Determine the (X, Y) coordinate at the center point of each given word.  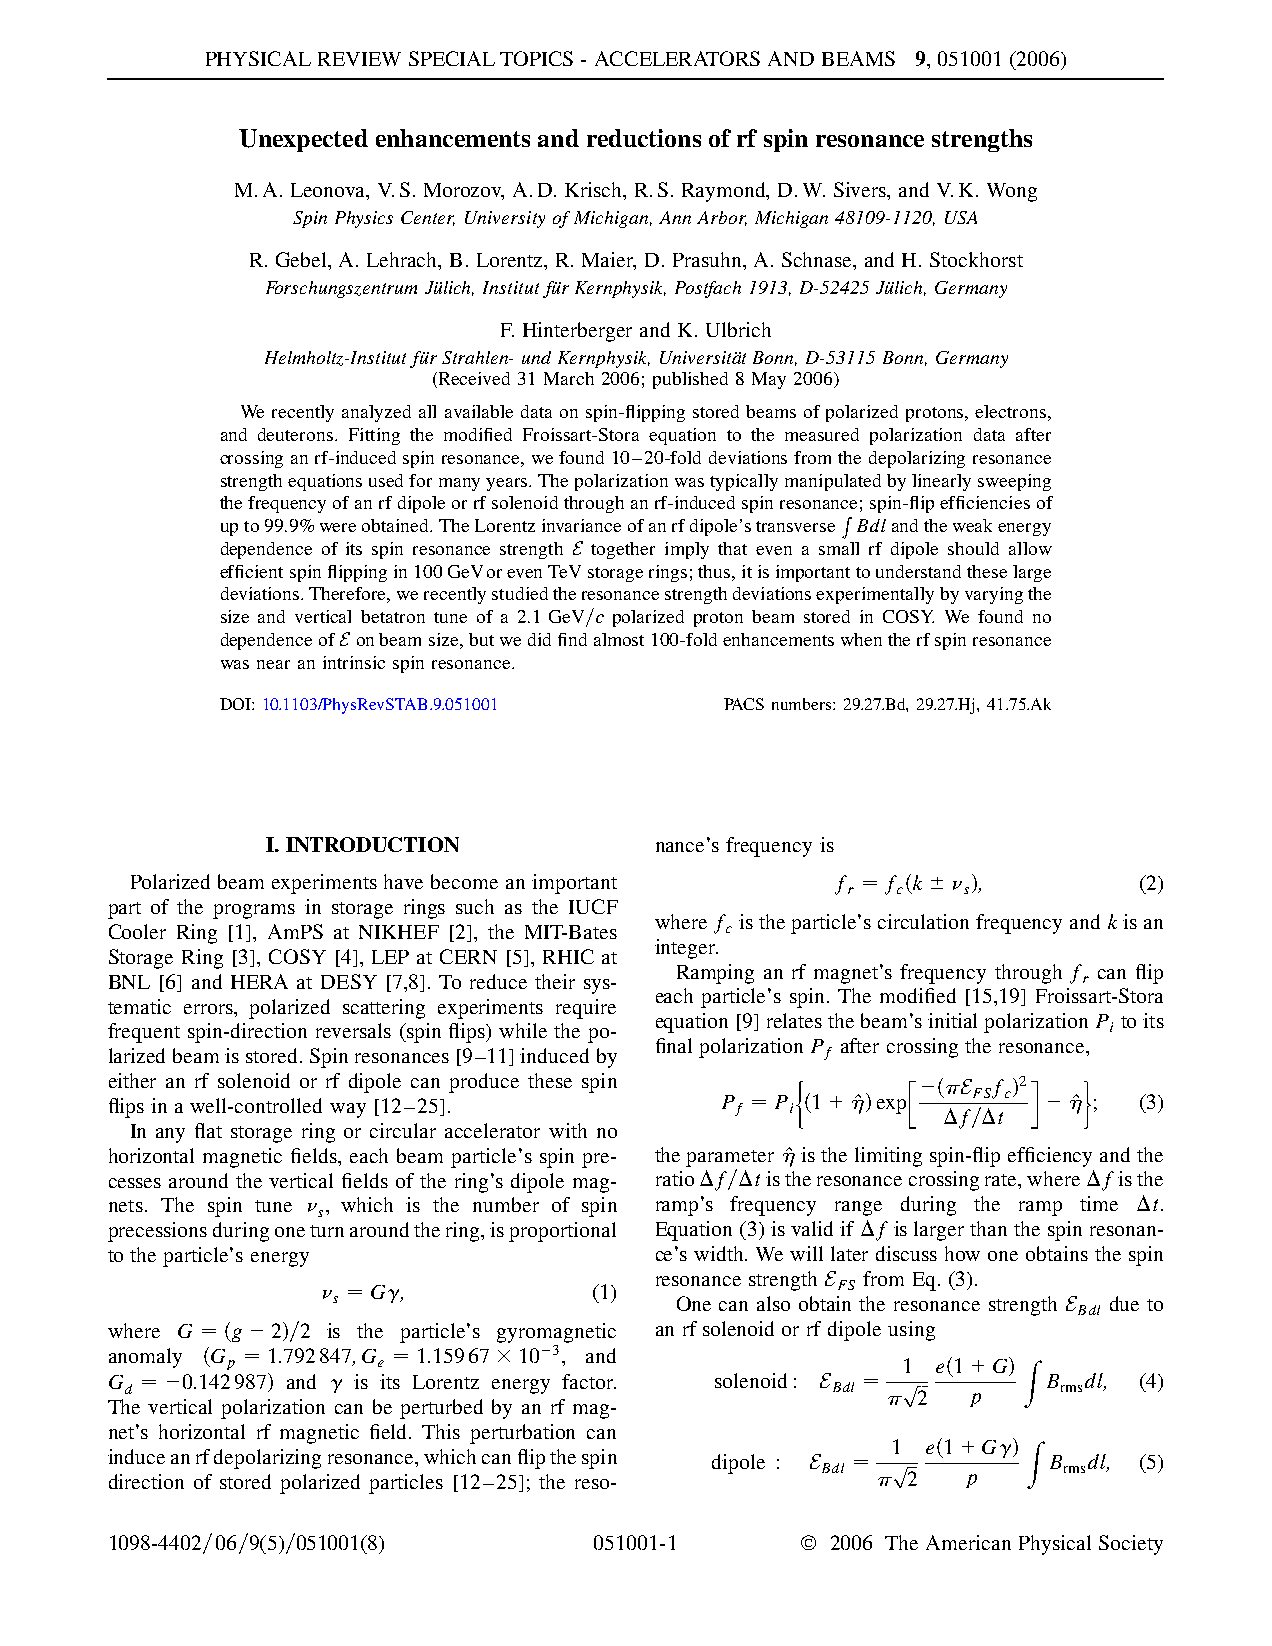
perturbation (522, 1434)
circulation (923, 921)
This (441, 1431)
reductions (644, 138)
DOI (236, 704)
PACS (744, 704)
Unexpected (303, 140)
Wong (1012, 192)
